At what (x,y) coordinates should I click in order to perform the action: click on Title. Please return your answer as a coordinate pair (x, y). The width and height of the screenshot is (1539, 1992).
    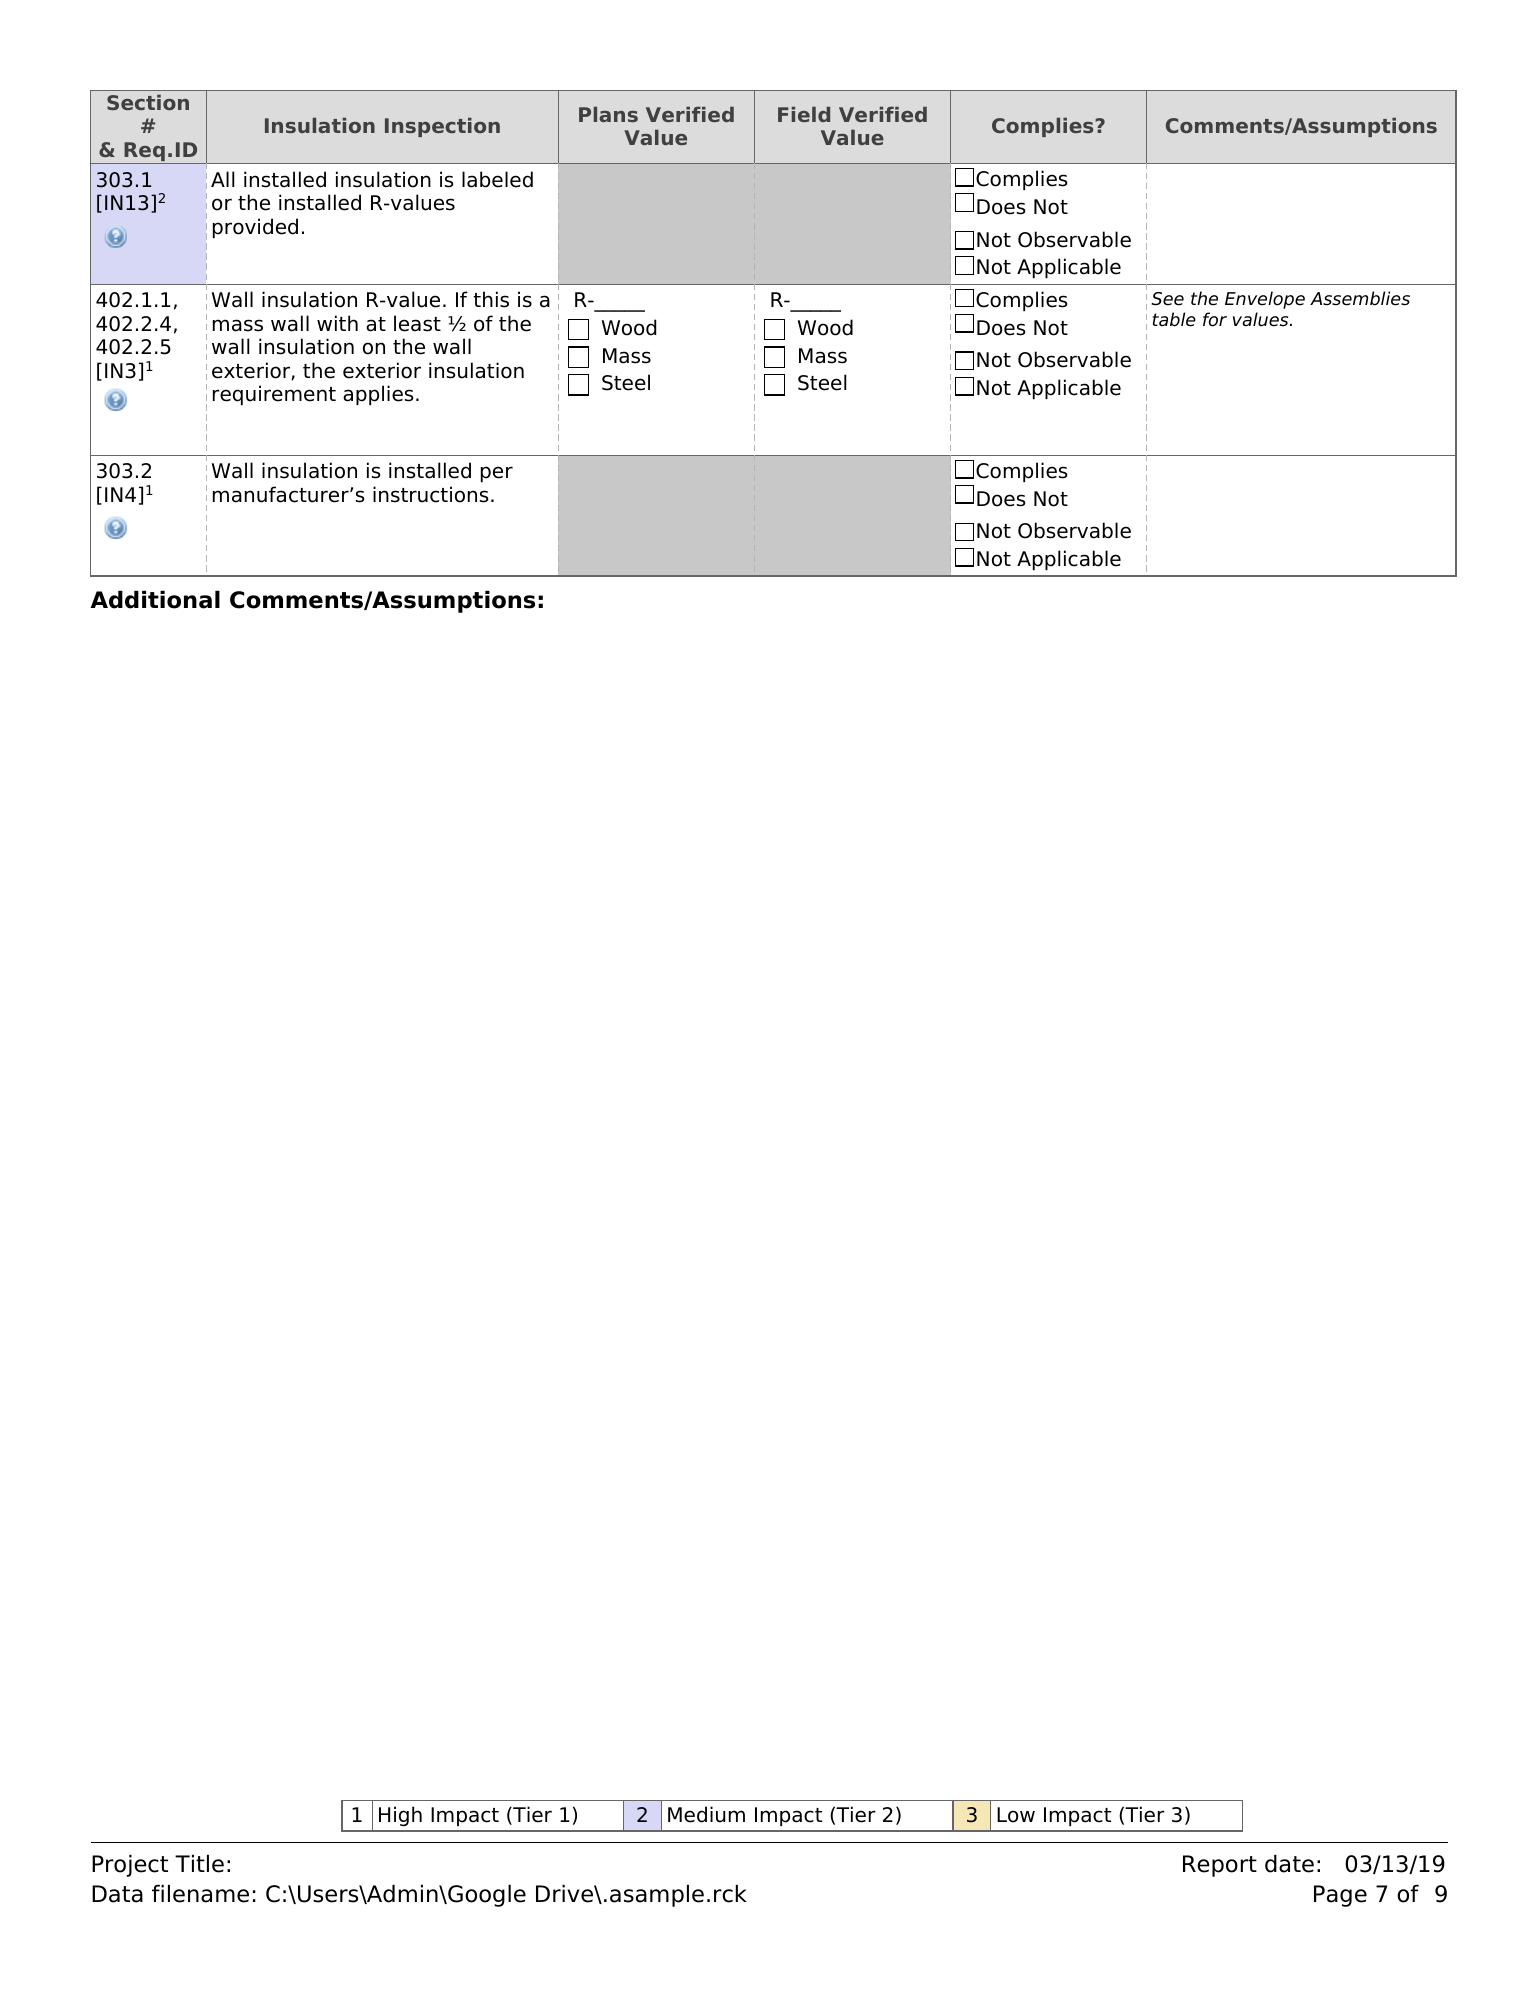
    Looking at the image, I should click on (199, 1864).
